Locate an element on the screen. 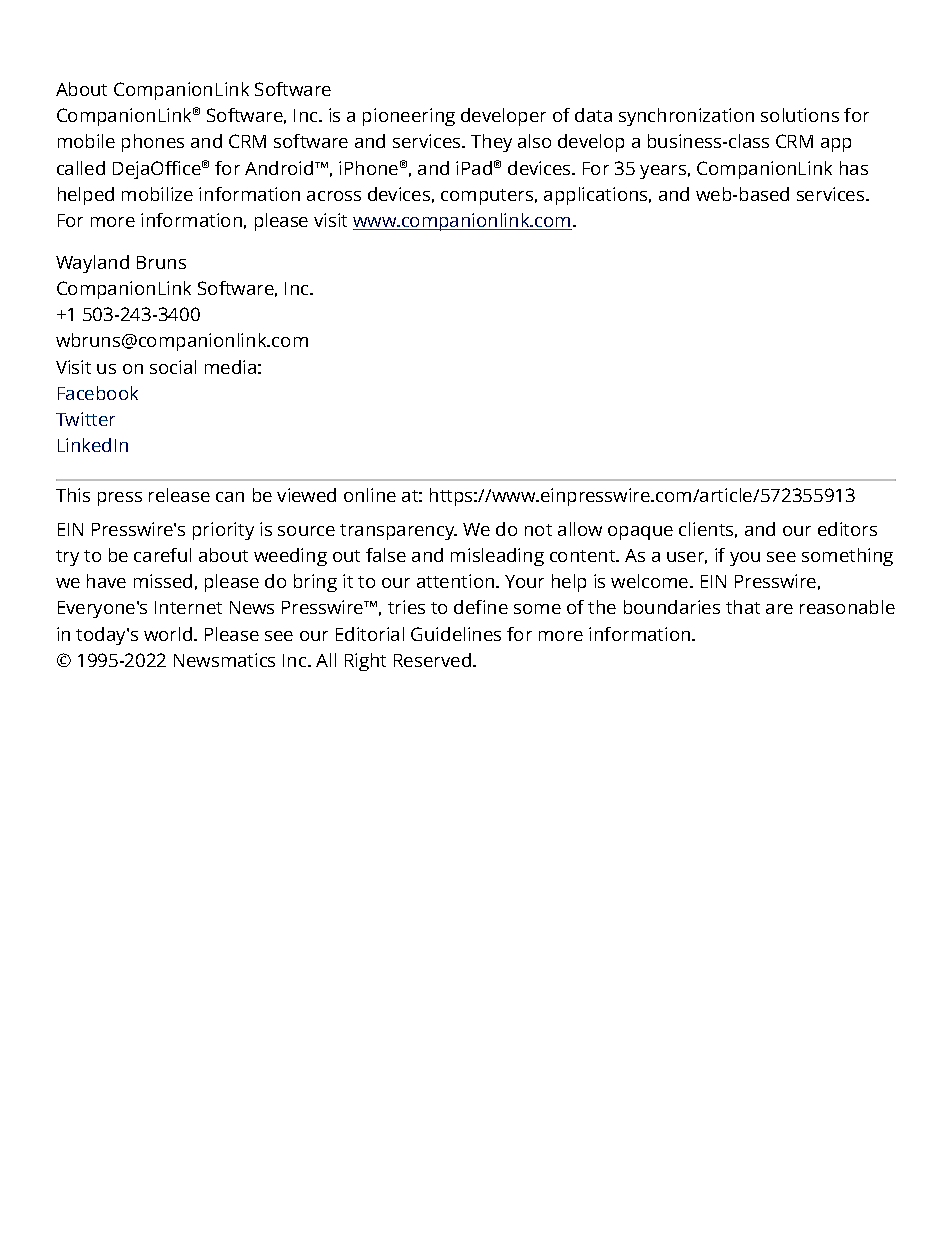 The height and width of the screenshot is (1233, 952). world is located at coordinates (168, 634).
